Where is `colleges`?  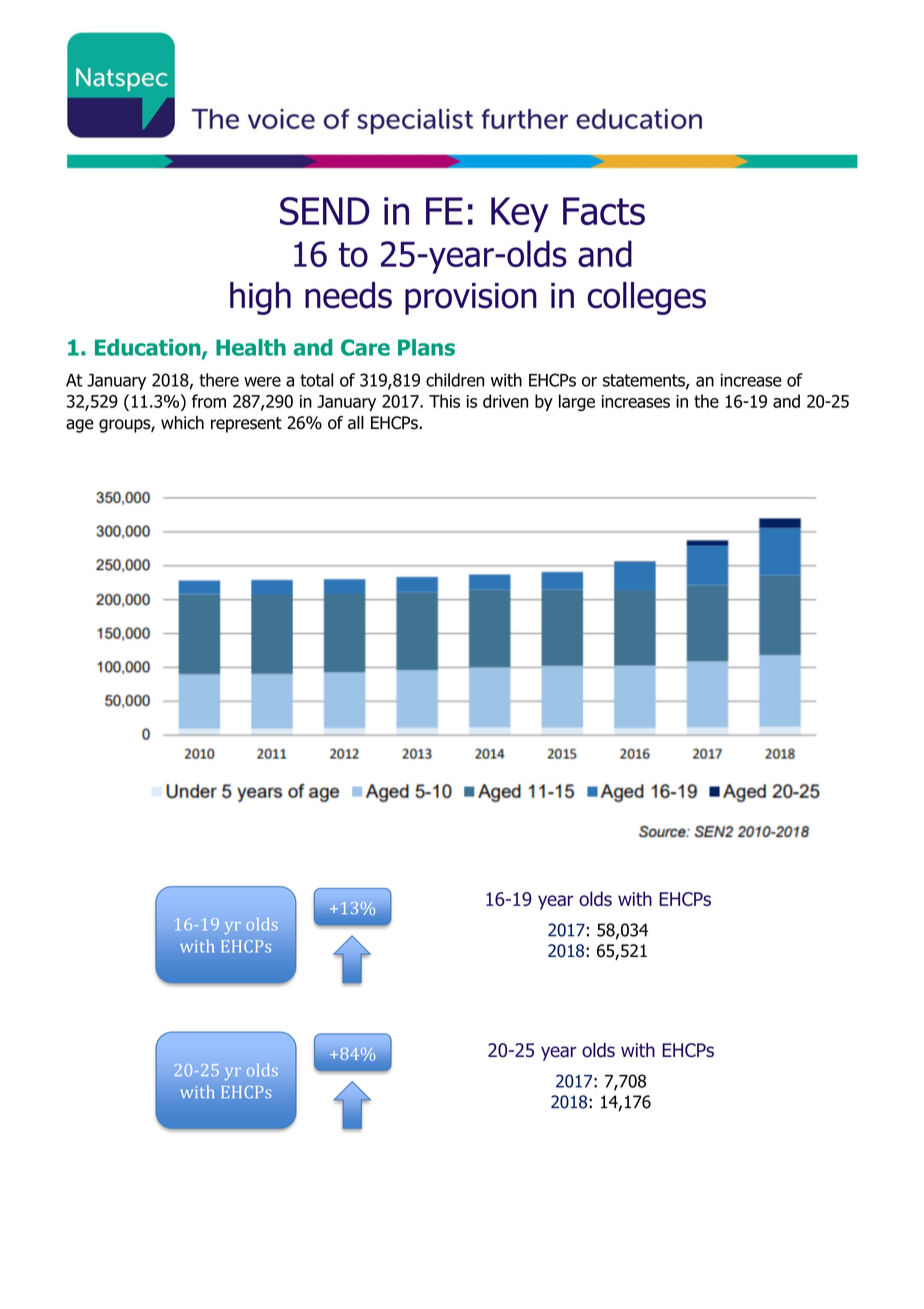
colleges is located at coordinates (646, 298).
